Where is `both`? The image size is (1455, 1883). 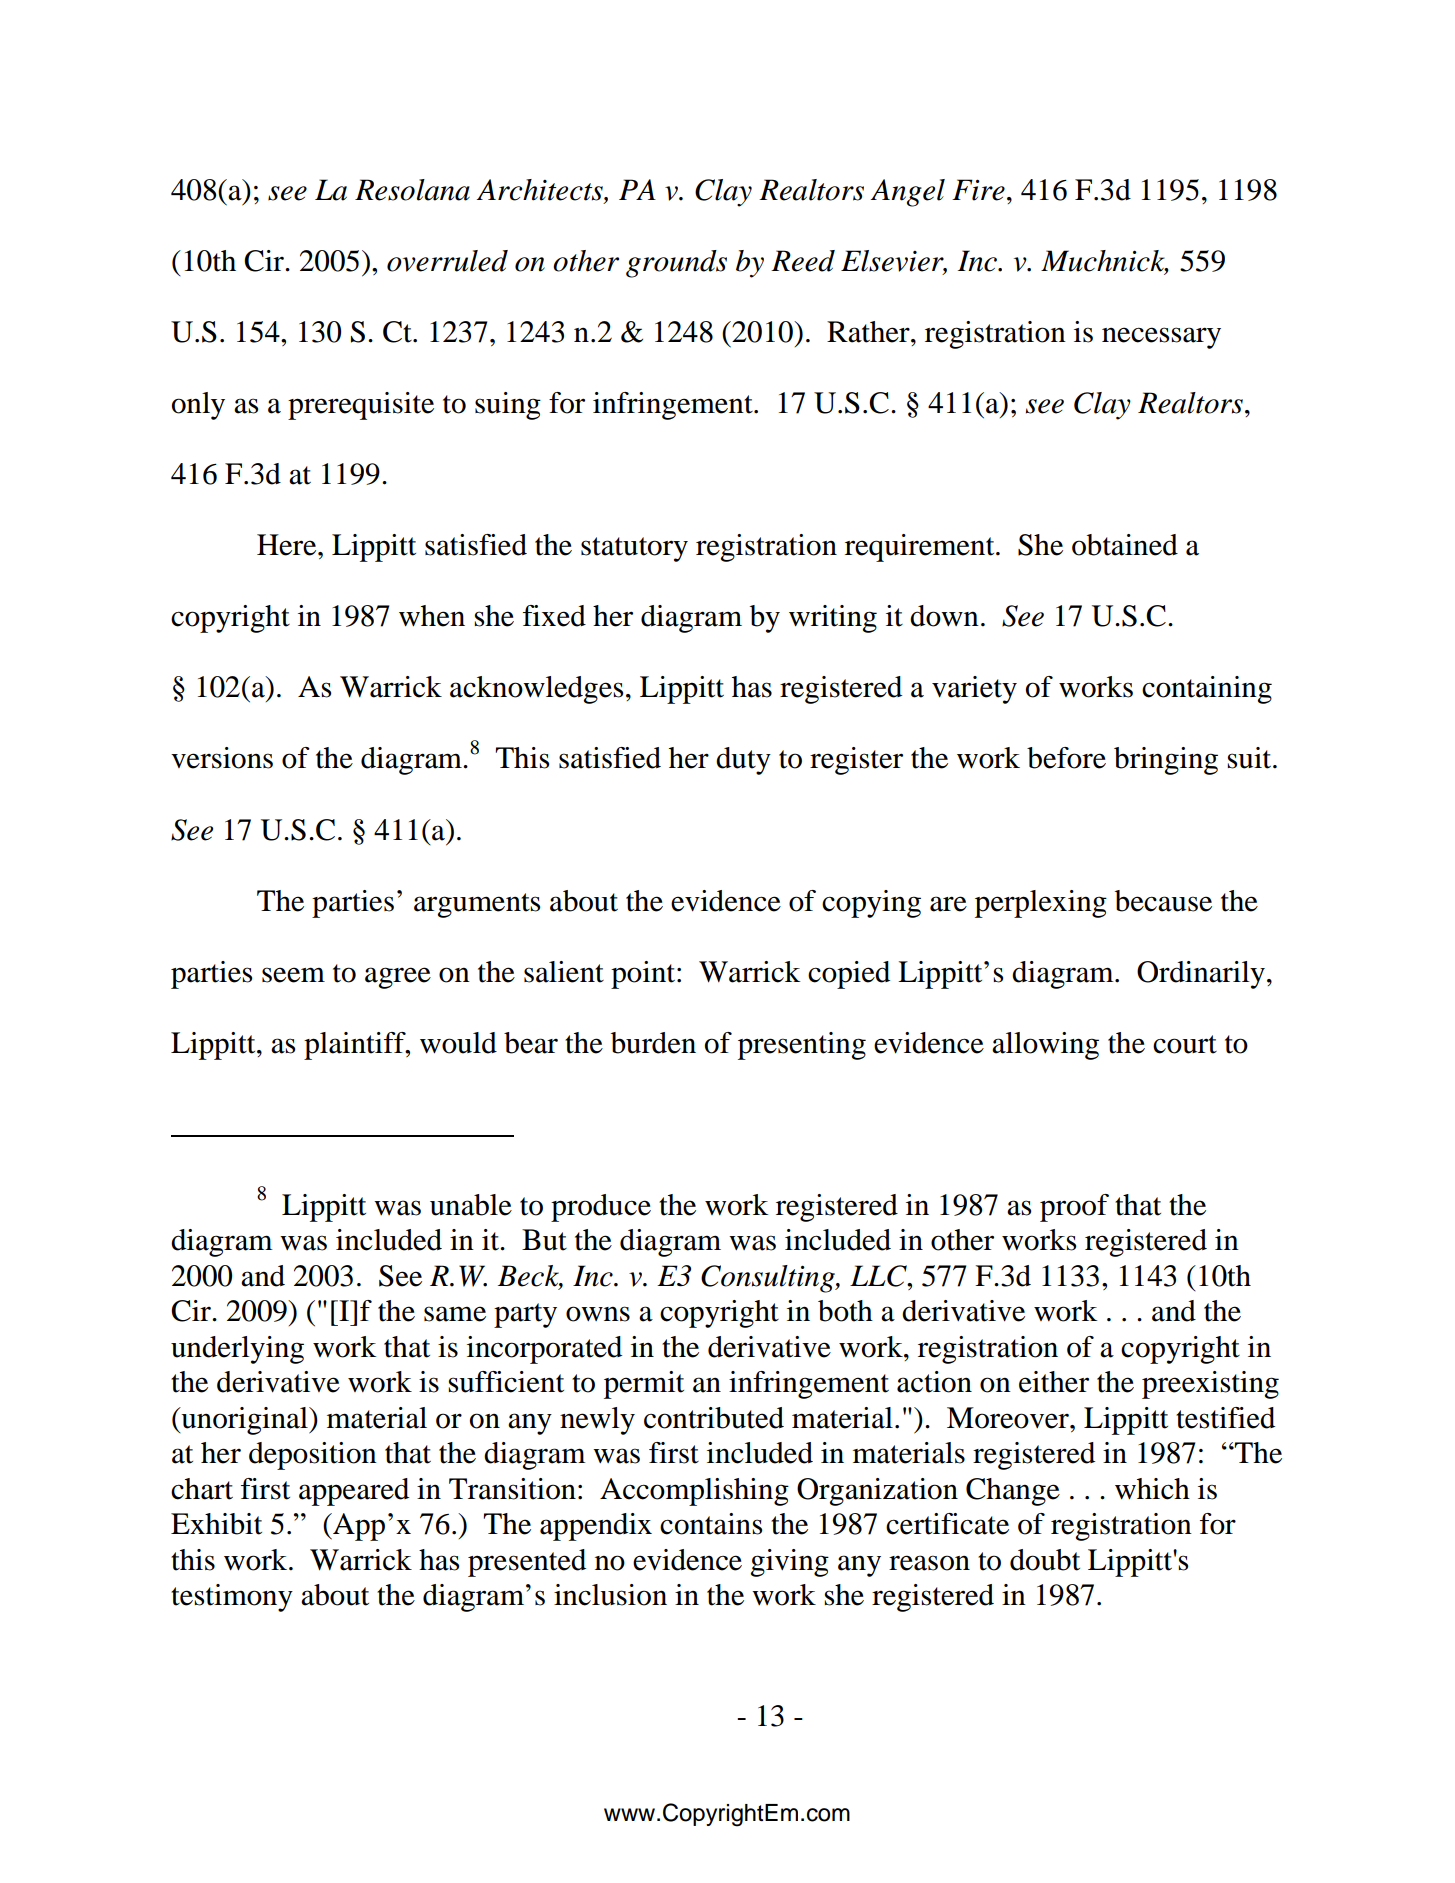
both is located at coordinates (845, 1311).
